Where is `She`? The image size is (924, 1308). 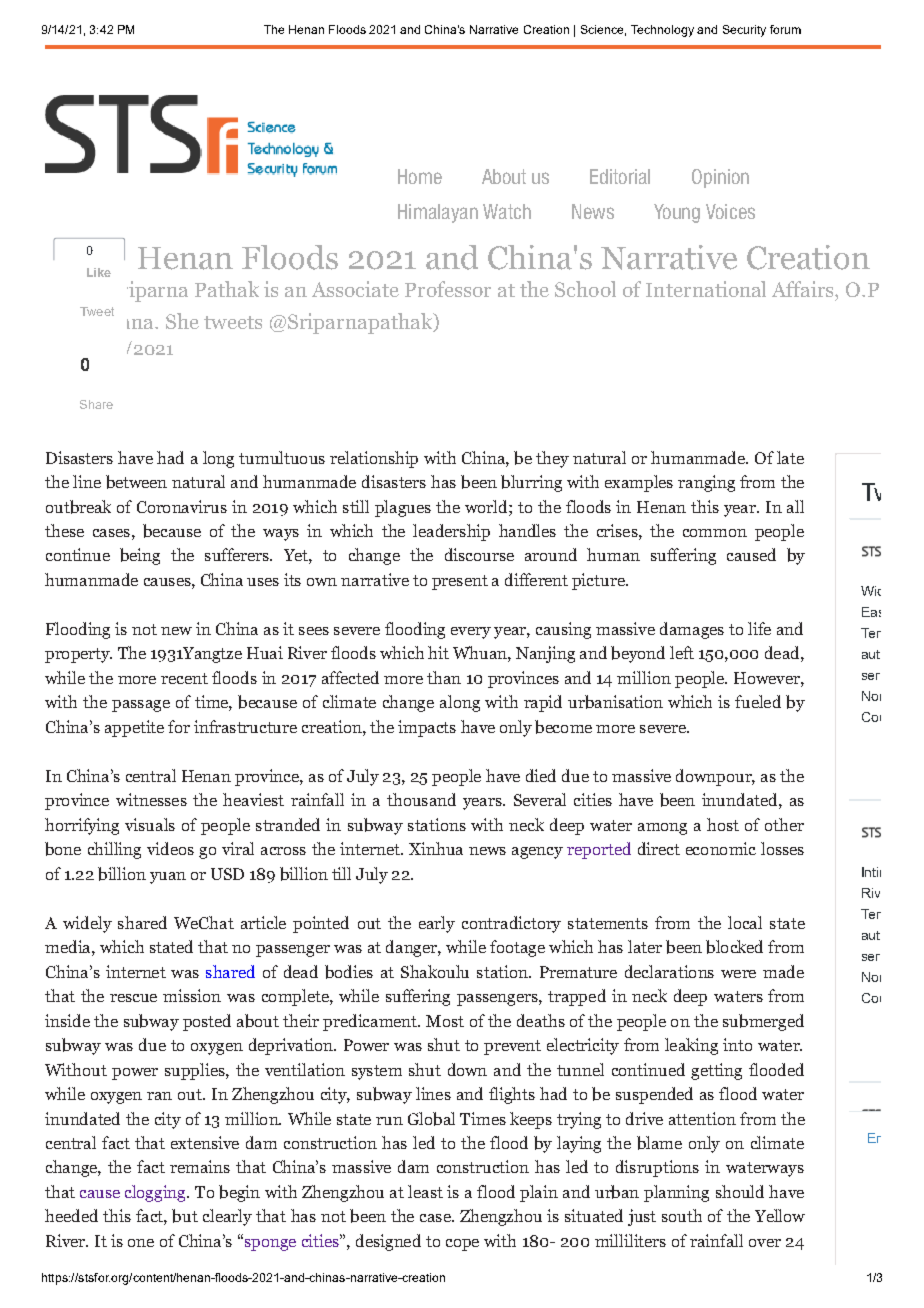 She is located at coordinates (182, 321).
